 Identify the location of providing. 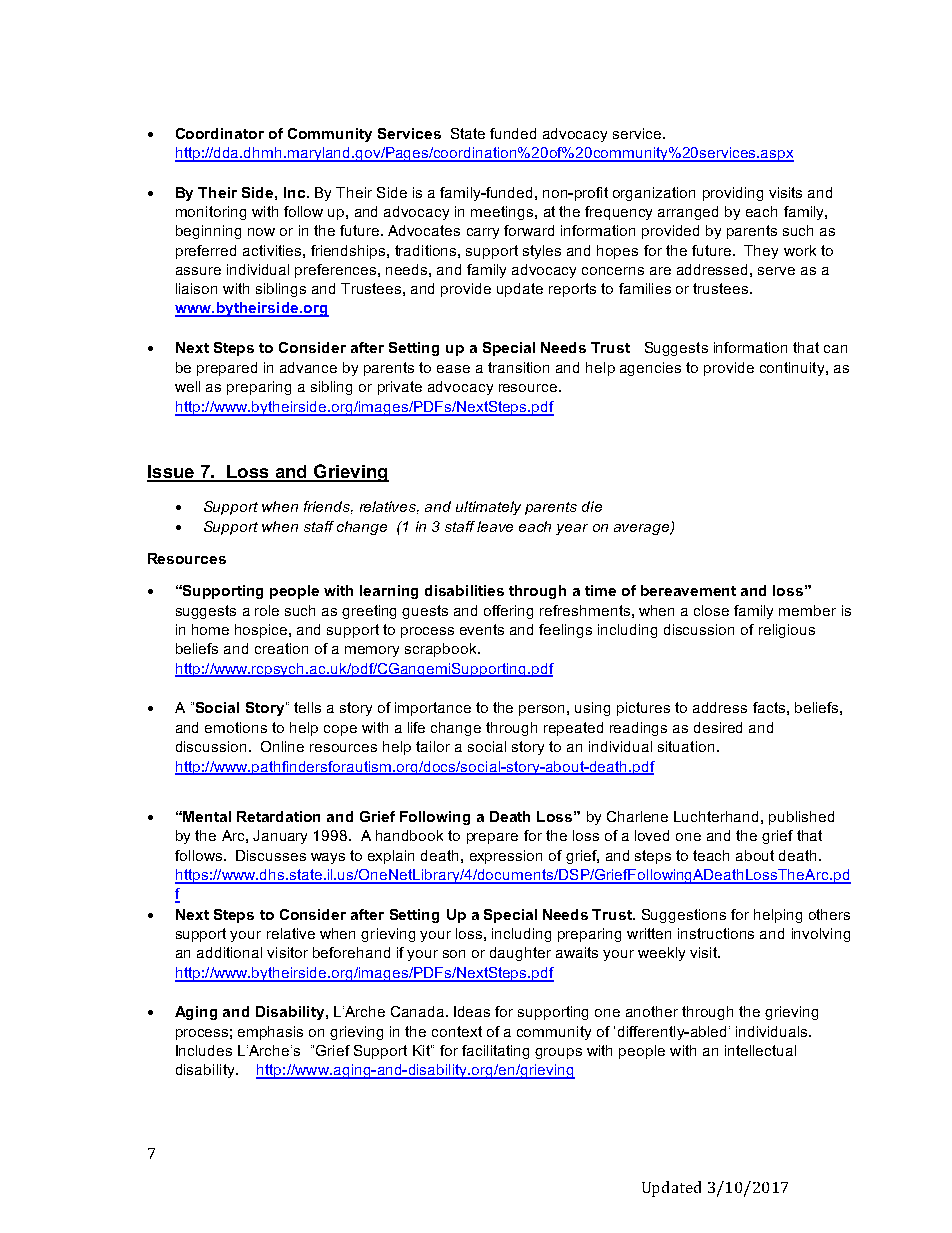
(733, 194).
